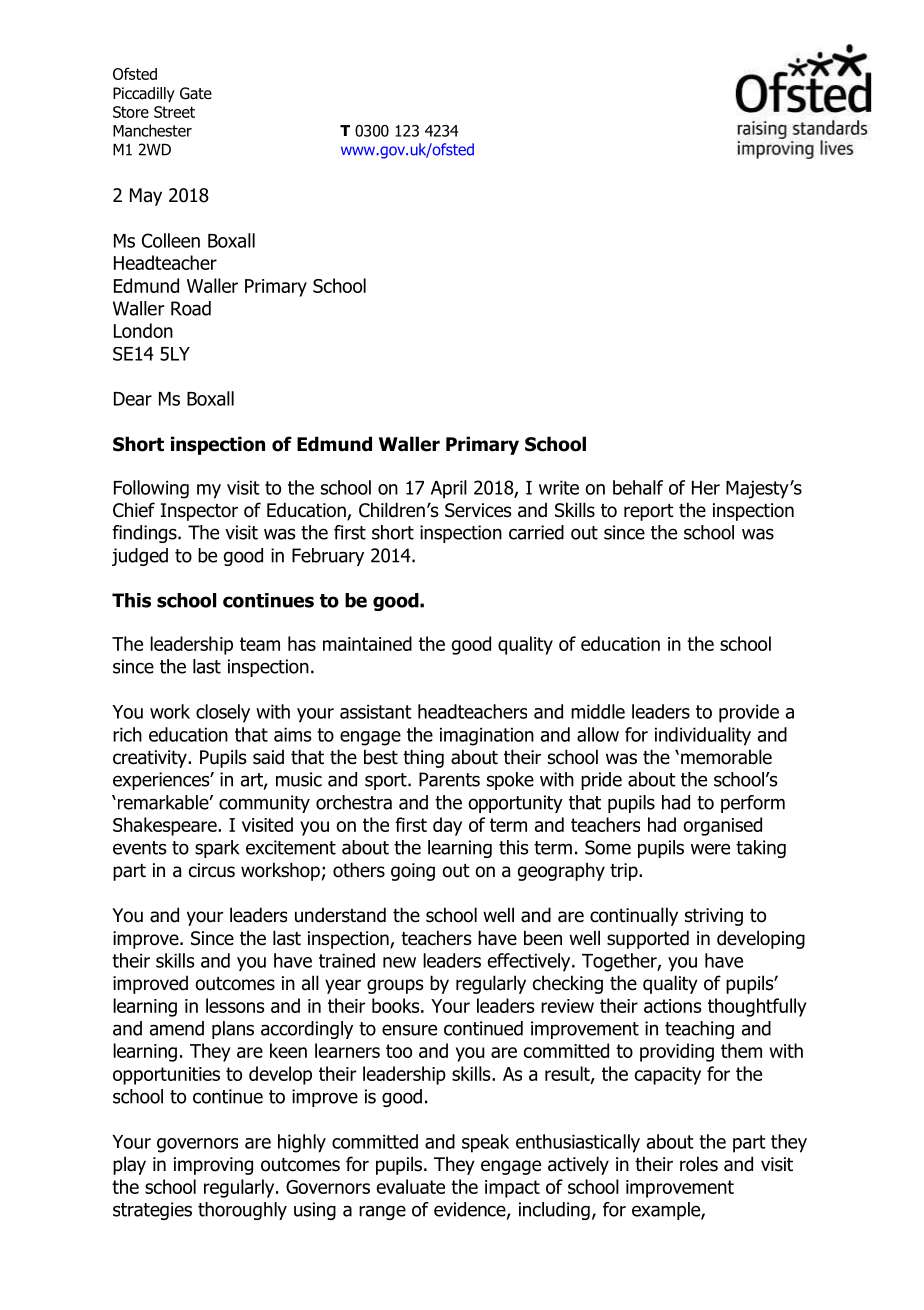 The image size is (924, 1310). What do you see at coordinates (199, 512) in the screenshot?
I see `Inspector` at bounding box center [199, 512].
